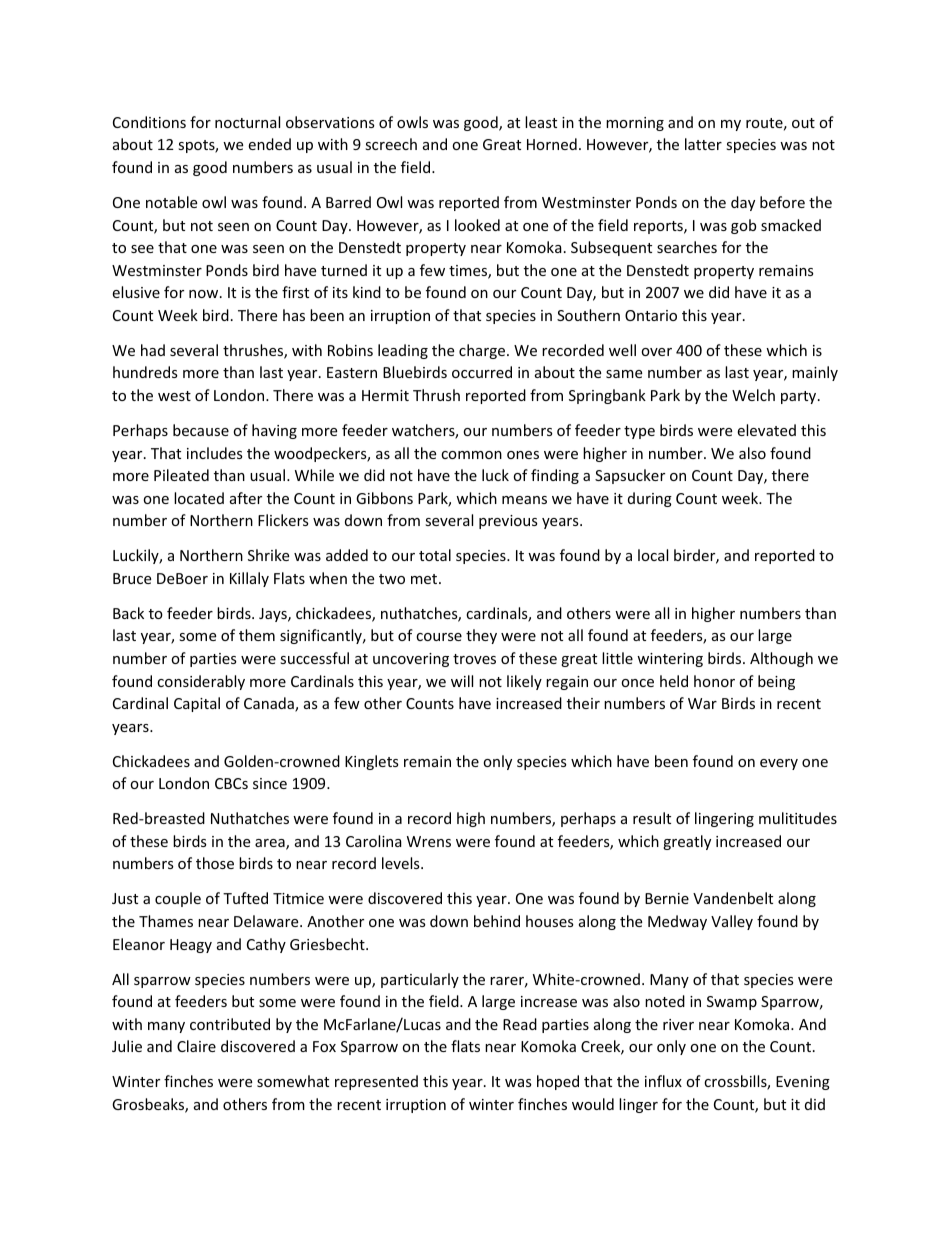 This image has width=952, height=1233. Describe the element at coordinates (481, 636) in the image. I see `they` at that location.
